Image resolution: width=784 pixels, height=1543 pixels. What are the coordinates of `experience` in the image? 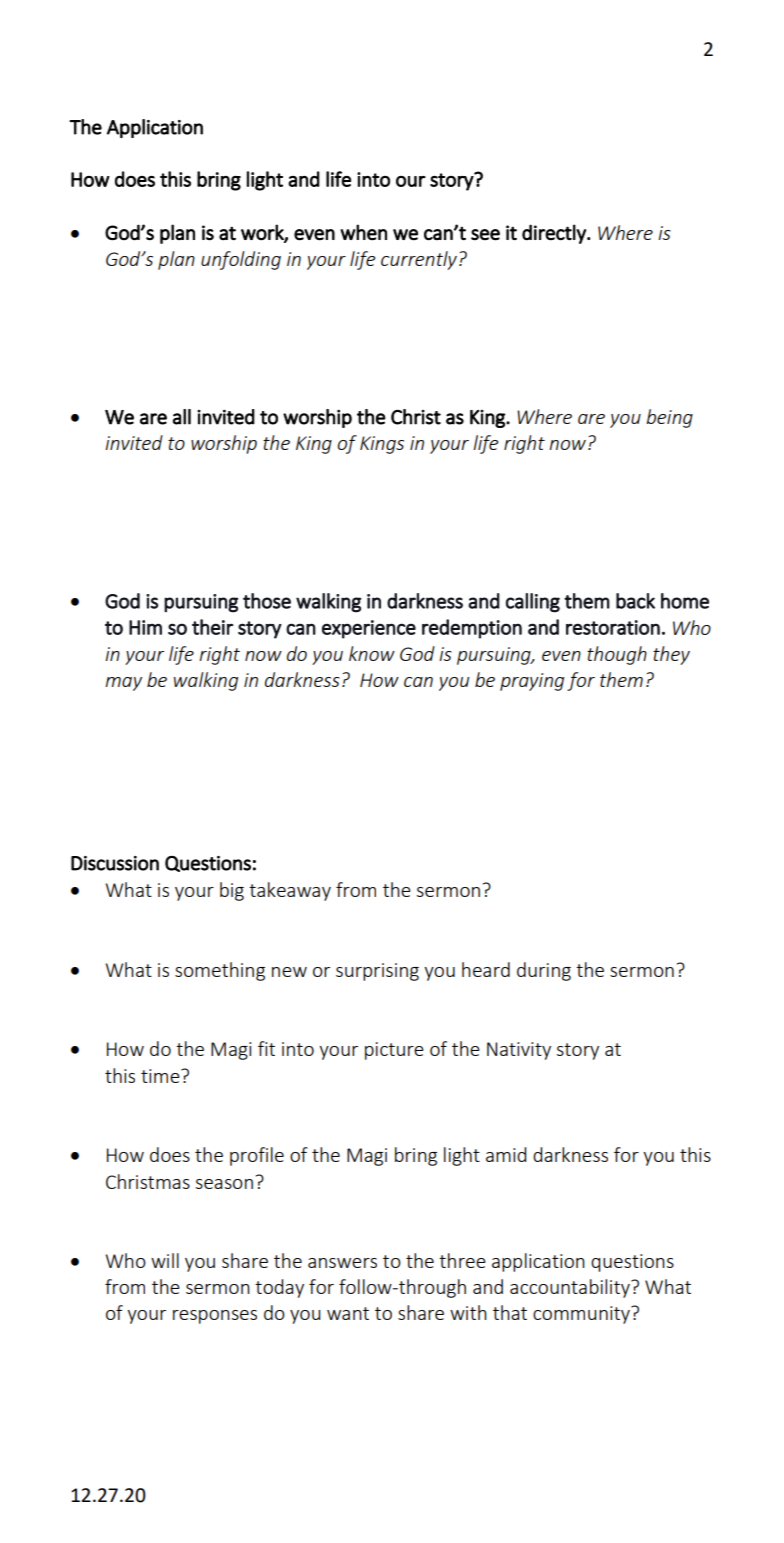 It's located at (369, 629).
